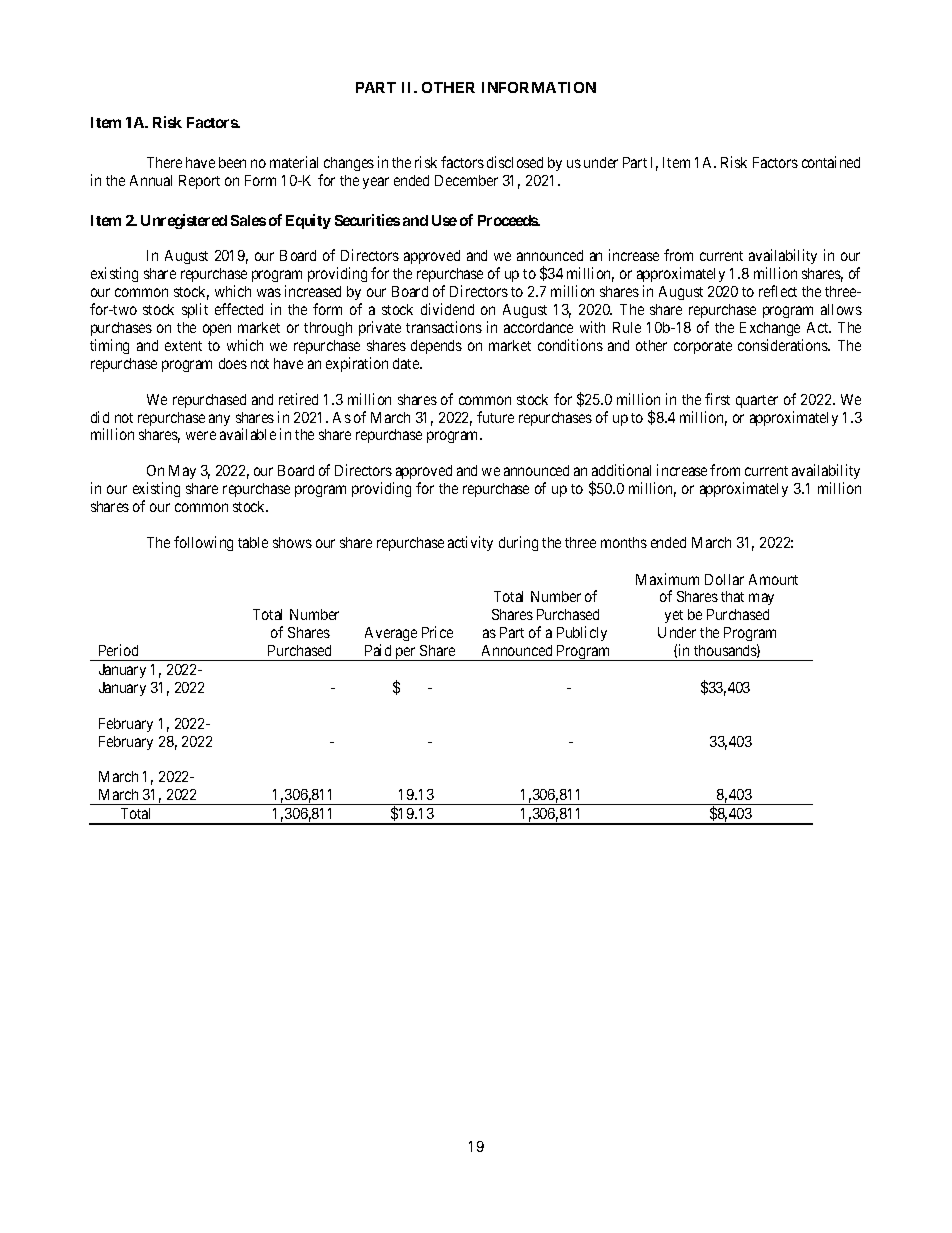  Describe the element at coordinates (248, 434) in the page. I see `available` at that location.
